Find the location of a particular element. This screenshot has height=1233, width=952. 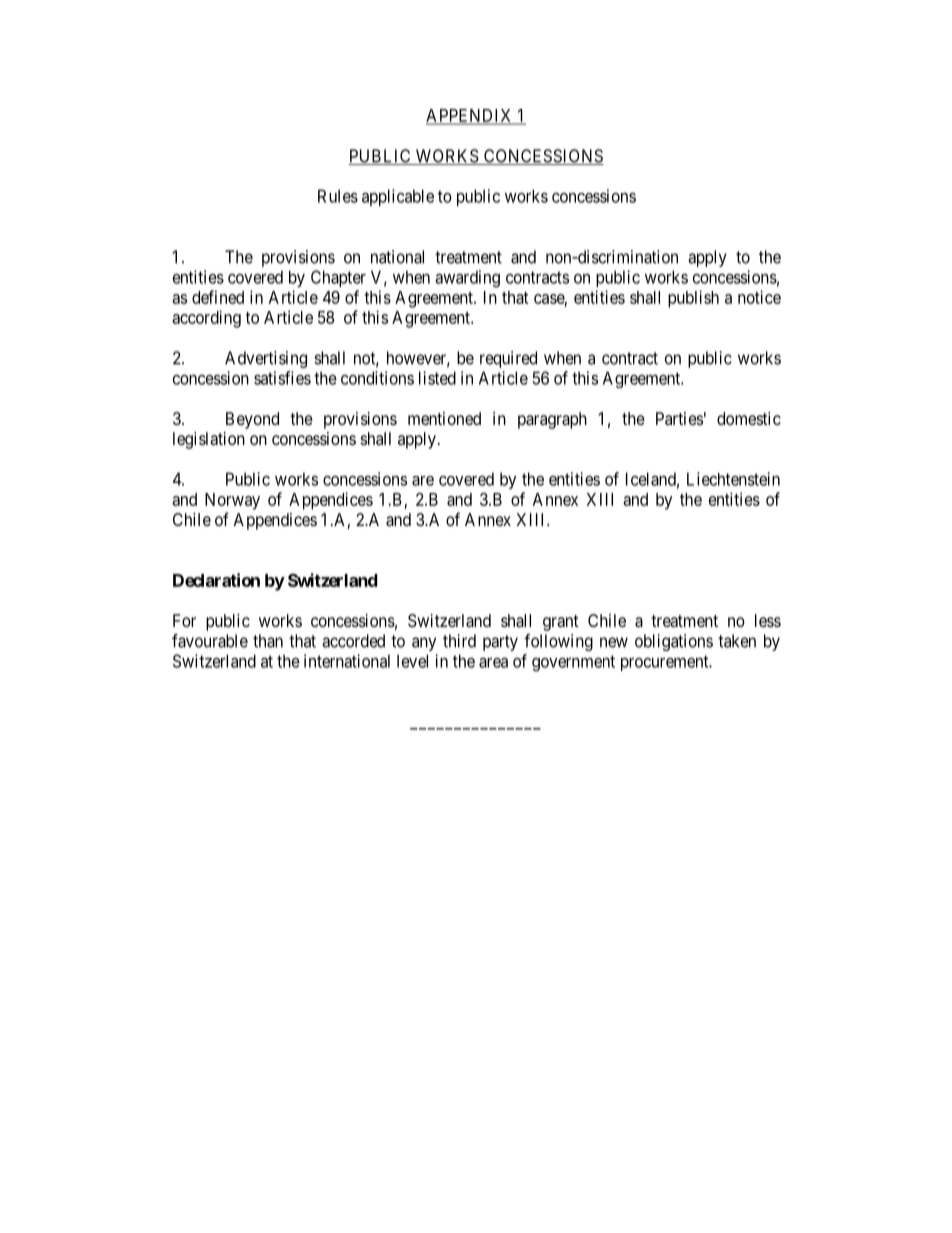

publish is located at coordinates (693, 299).
